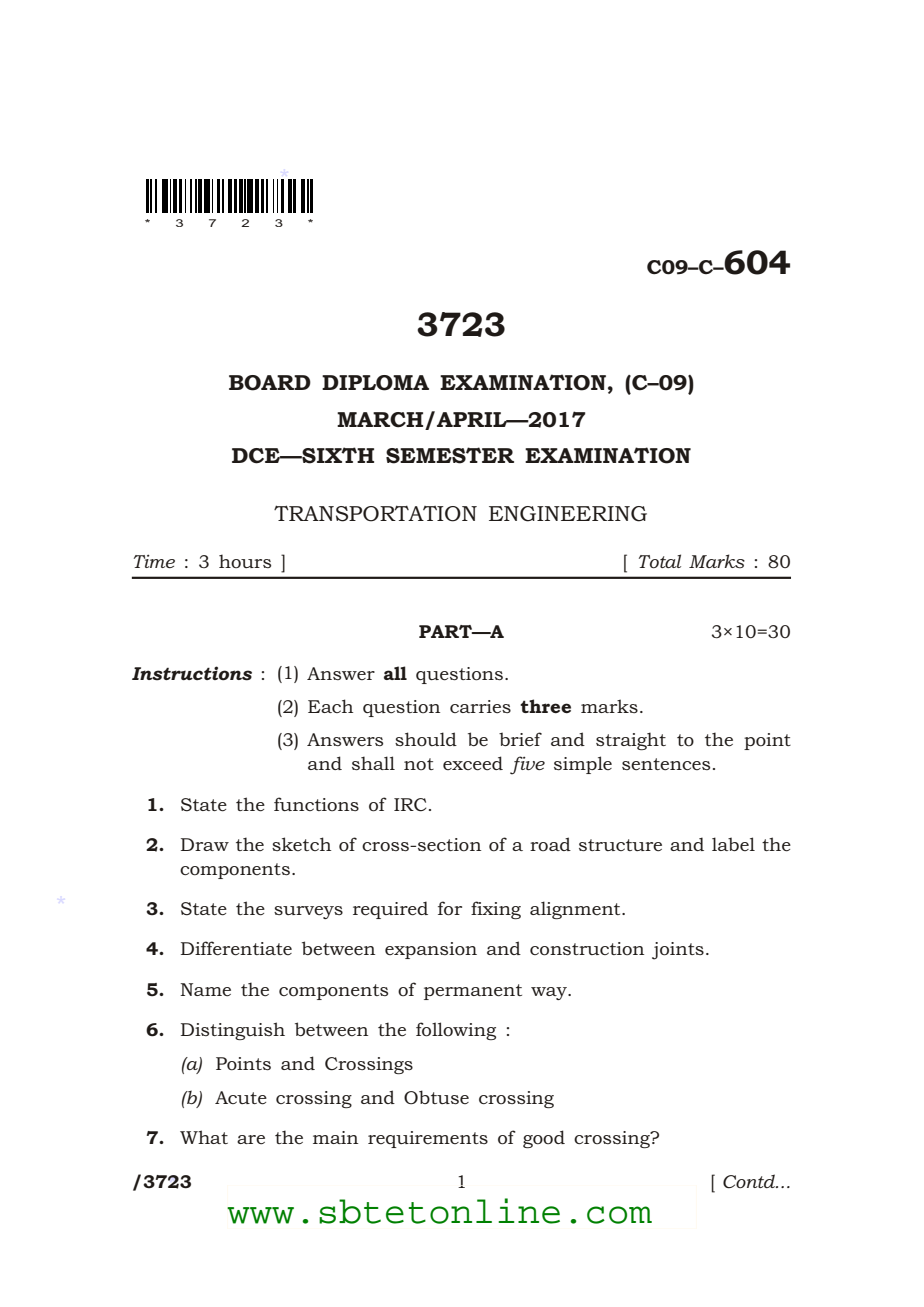 The height and width of the screenshot is (1307, 924). Describe the element at coordinates (270, 383) in the screenshot. I see `BOARD` at that location.
